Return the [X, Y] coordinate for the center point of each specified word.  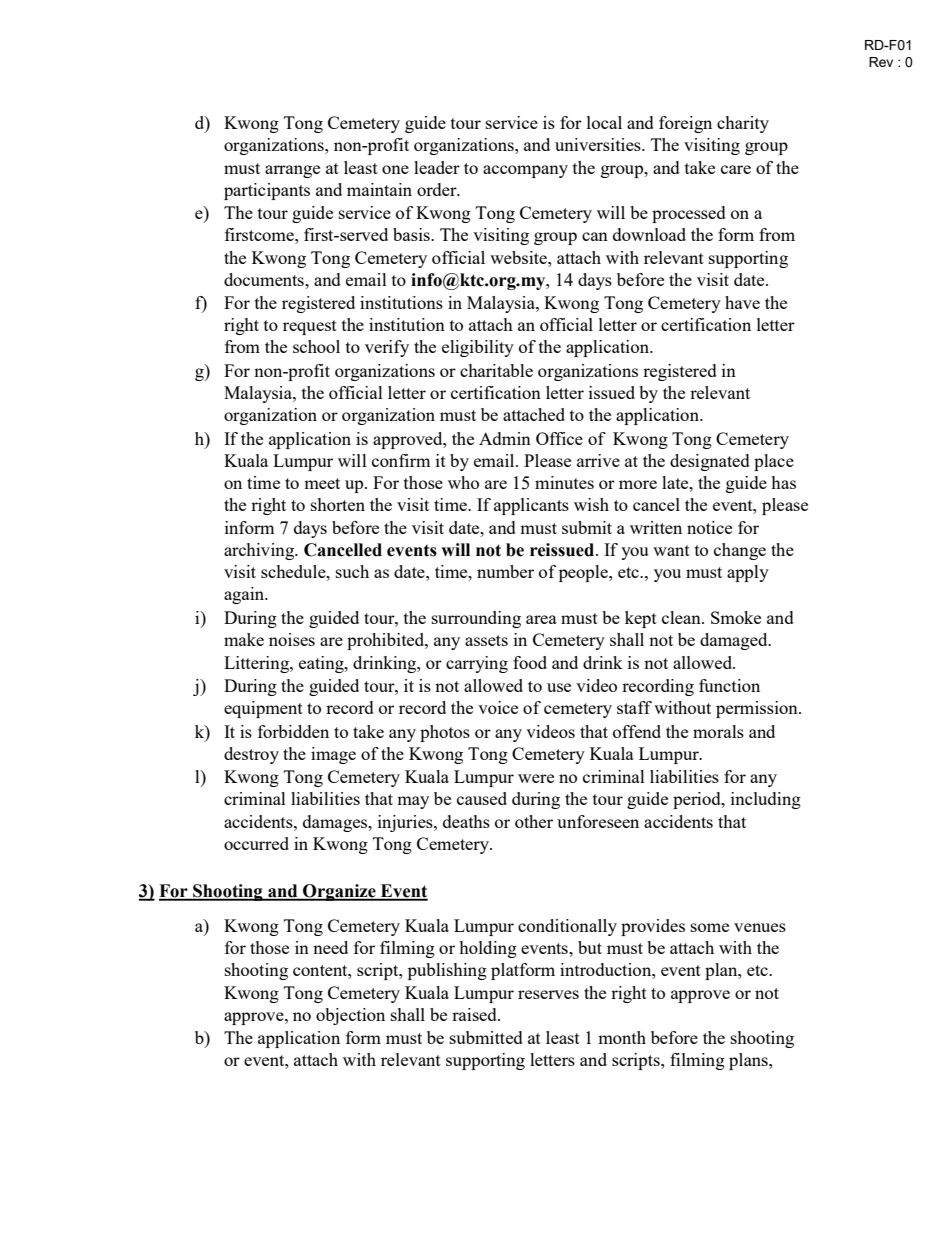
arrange [292, 171]
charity [743, 124]
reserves [548, 994]
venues [760, 927]
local [604, 122]
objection [350, 1016]
